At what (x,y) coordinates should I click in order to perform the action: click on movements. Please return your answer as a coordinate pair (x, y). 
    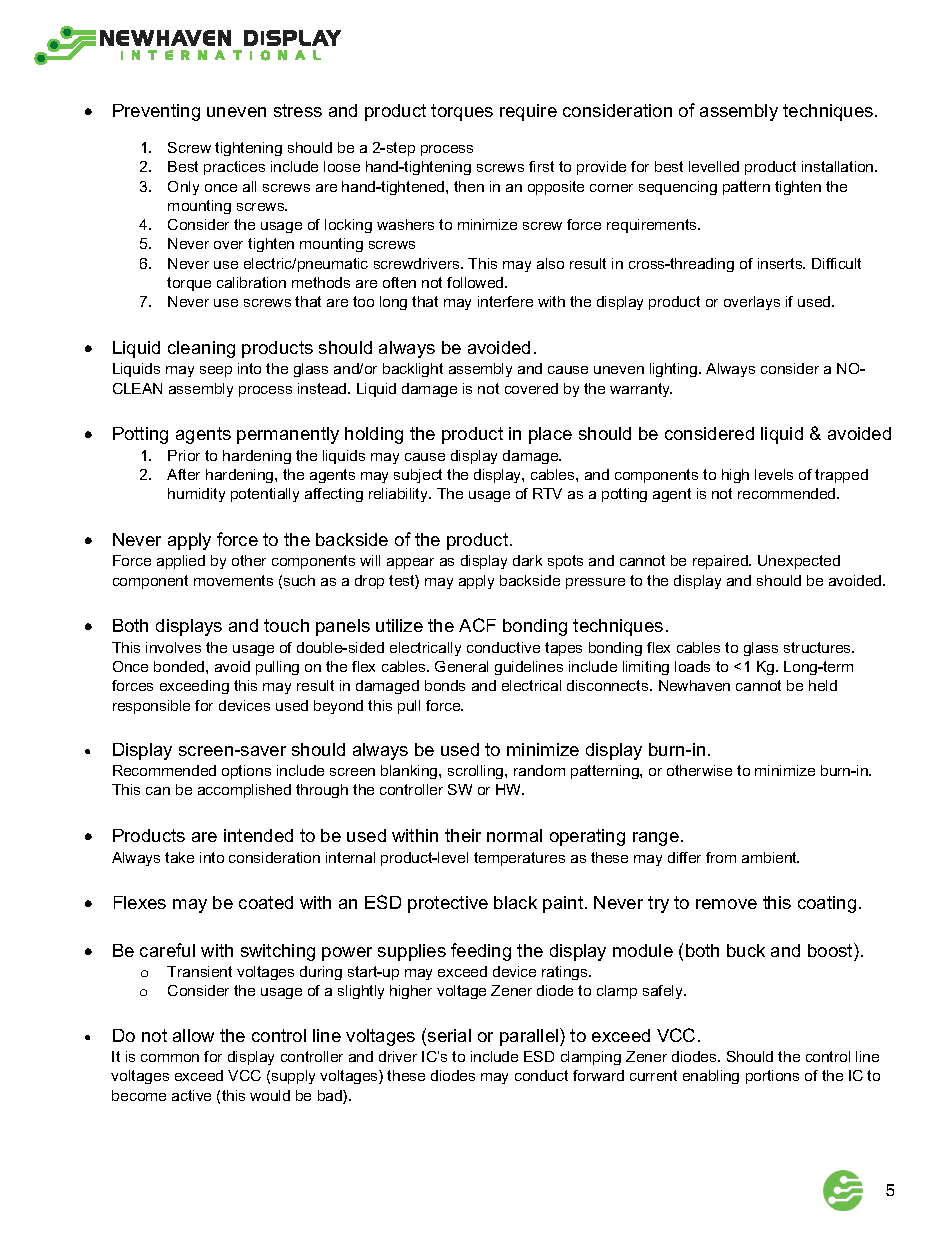
    Looking at the image, I should click on (233, 580).
